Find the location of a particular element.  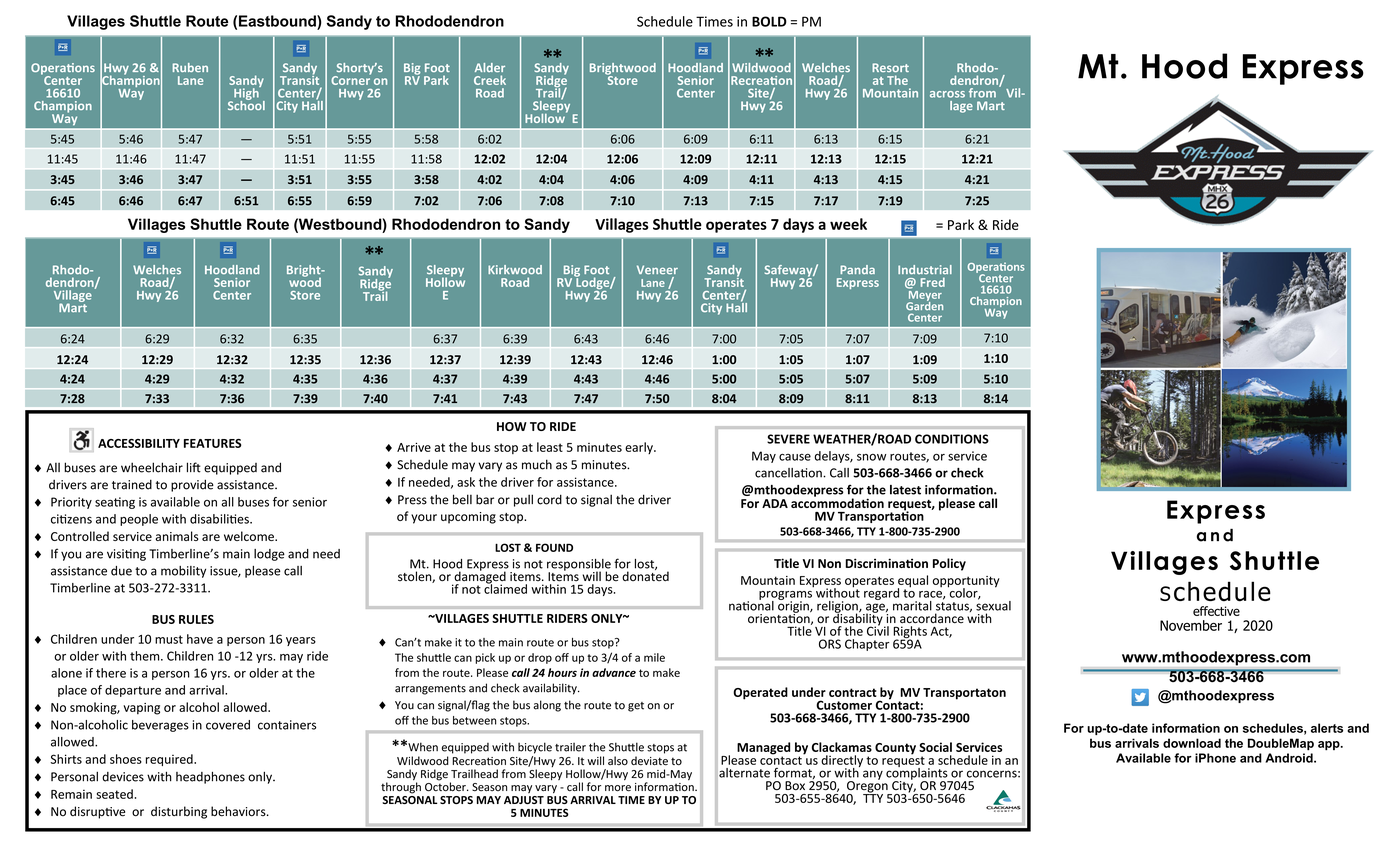

effective is located at coordinates (1216, 611).
